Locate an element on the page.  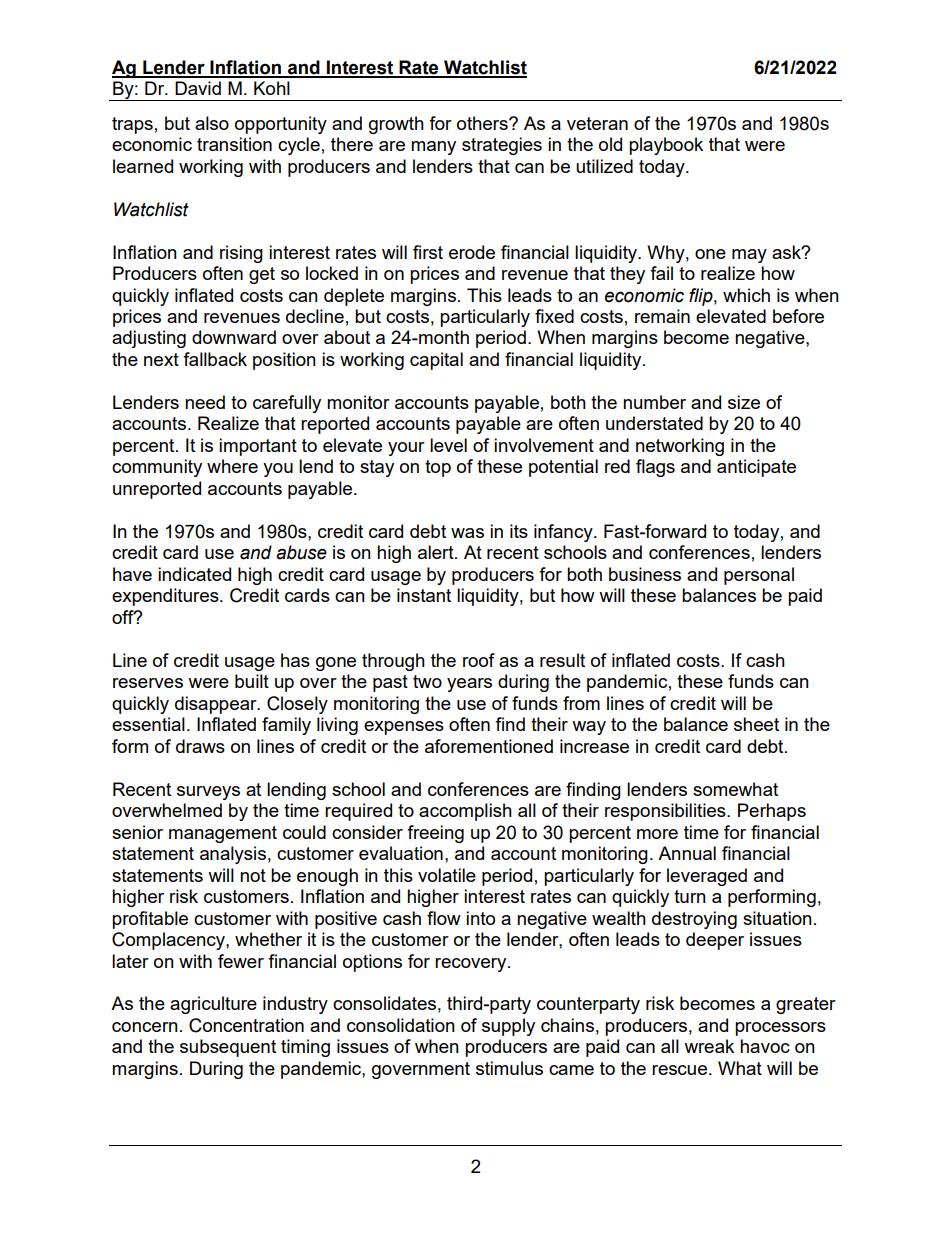
size is located at coordinates (744, 402).
